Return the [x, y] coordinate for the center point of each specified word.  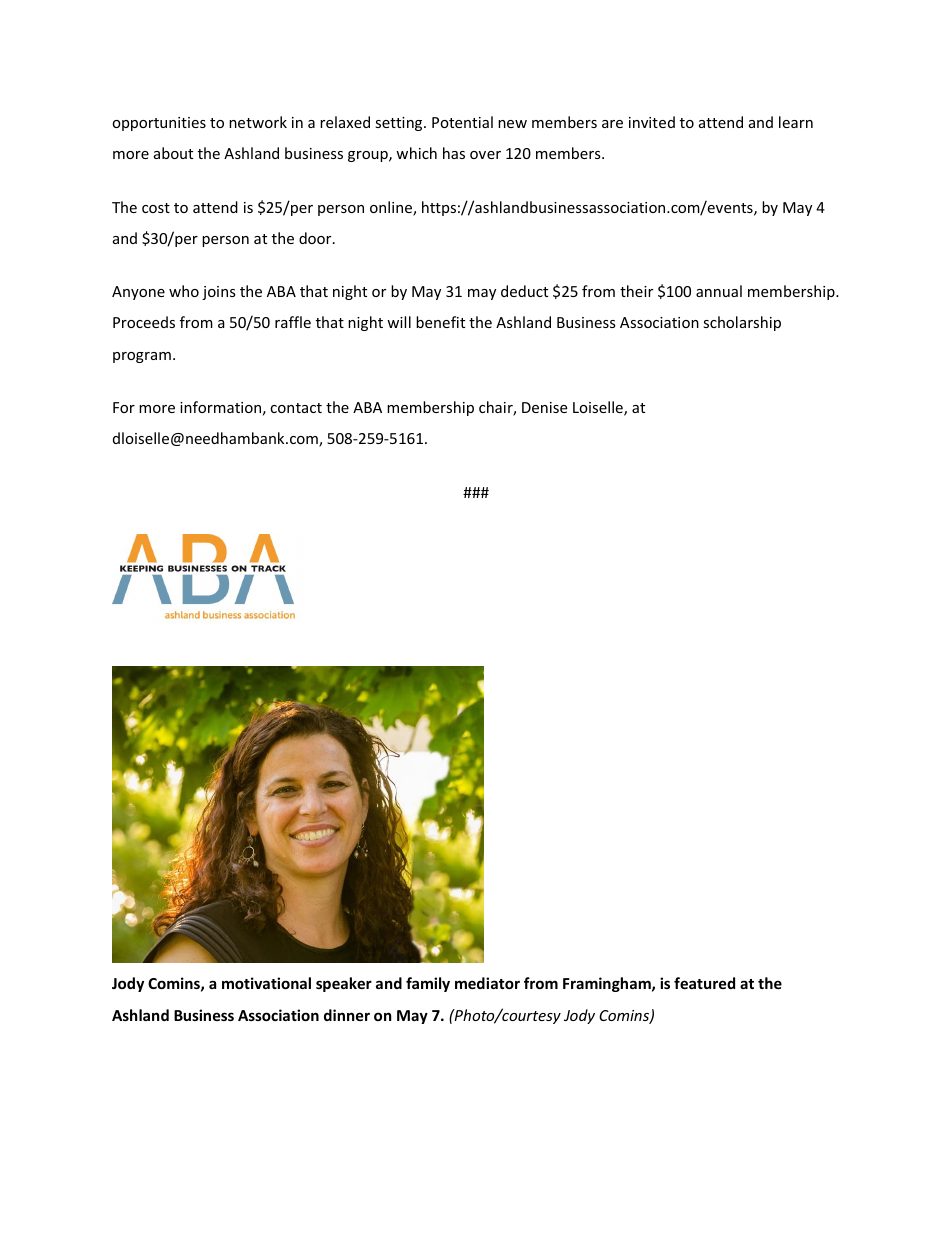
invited [652, 122]
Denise [544, 407]
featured [704, 983]
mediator [487, 983]
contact [296, 408]
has [454, 153]
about [173, 153]
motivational [266, 983]
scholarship [742, 323]
